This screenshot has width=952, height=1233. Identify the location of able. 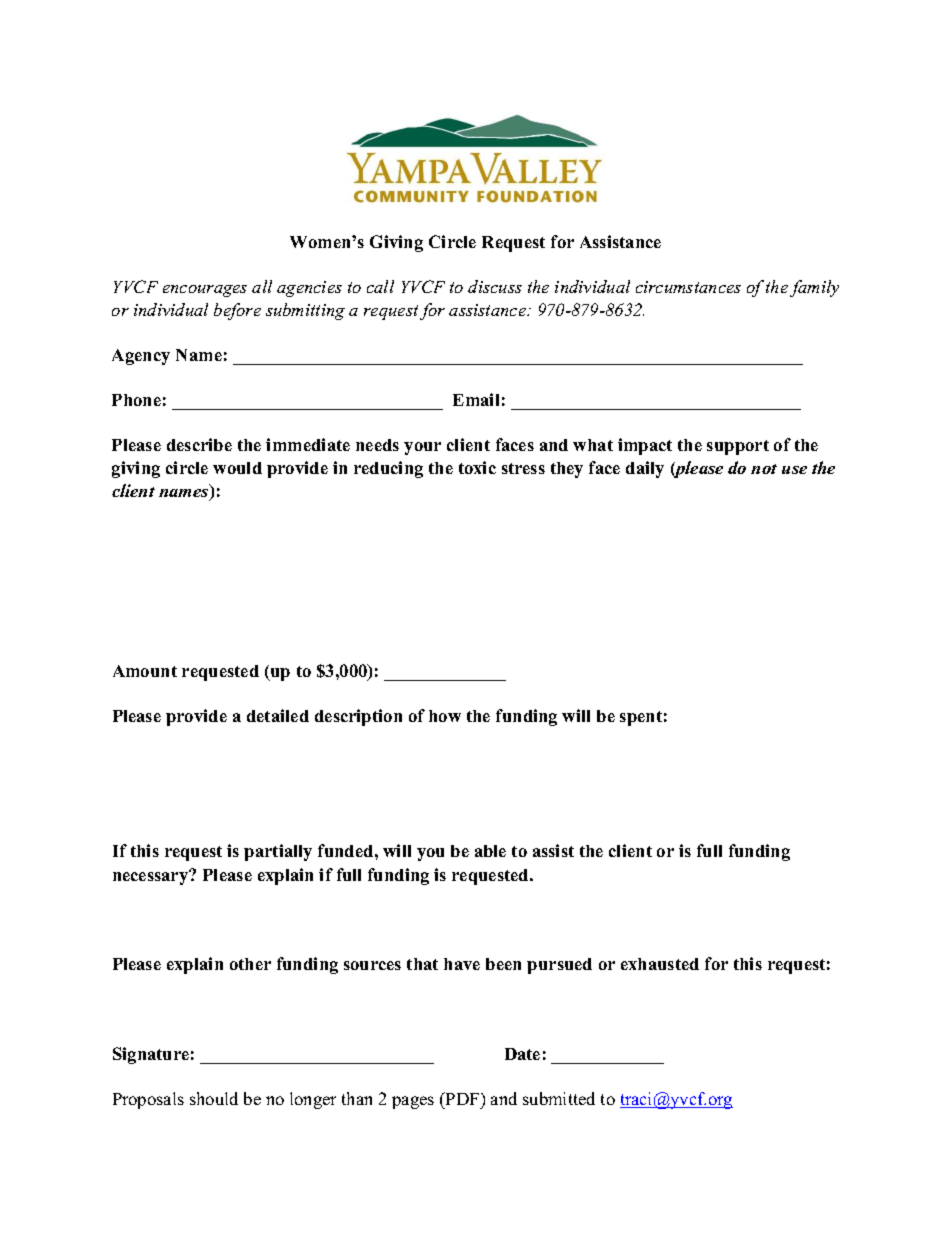
(490, 851).
